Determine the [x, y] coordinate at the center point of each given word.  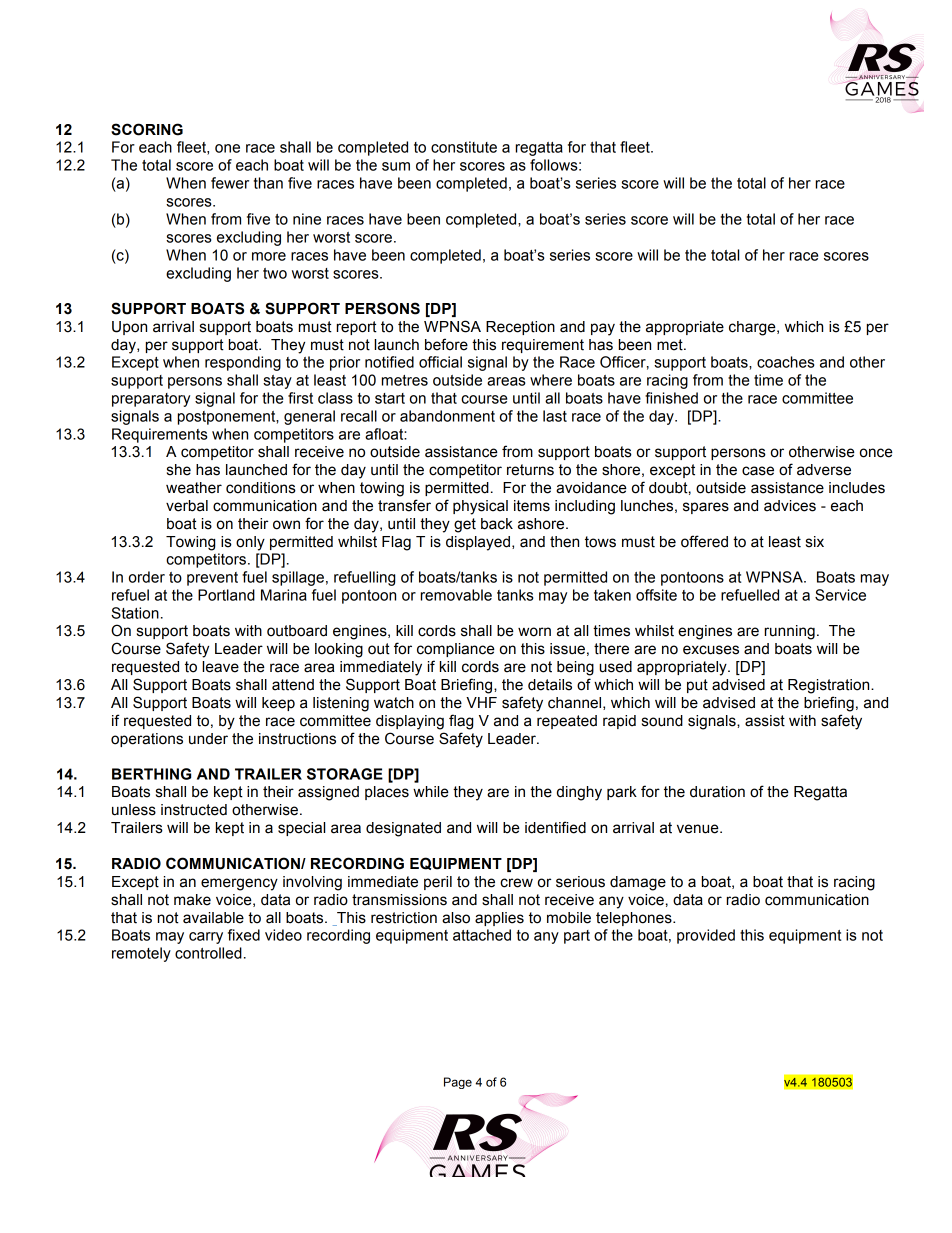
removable [456, 595]
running [790, 632]
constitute [464, 147]
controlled [208, 953]
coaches [786, 362]
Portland [226, 595]
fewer [230, 183]
